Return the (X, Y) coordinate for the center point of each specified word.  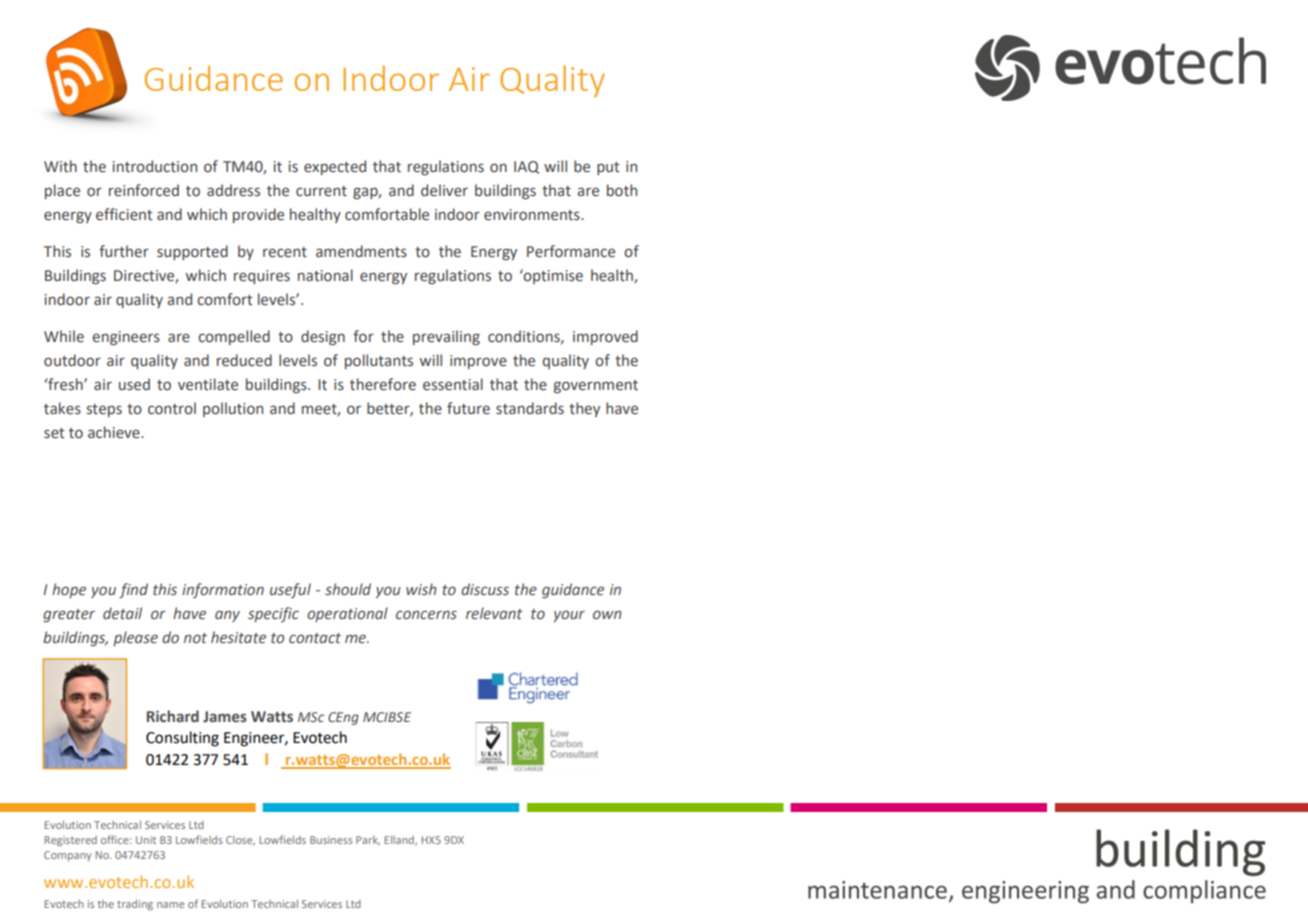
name (170, 905)
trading (135, 905)
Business (331, 840)
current (321, 191)
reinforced (144, 190)
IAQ (526, 167)
